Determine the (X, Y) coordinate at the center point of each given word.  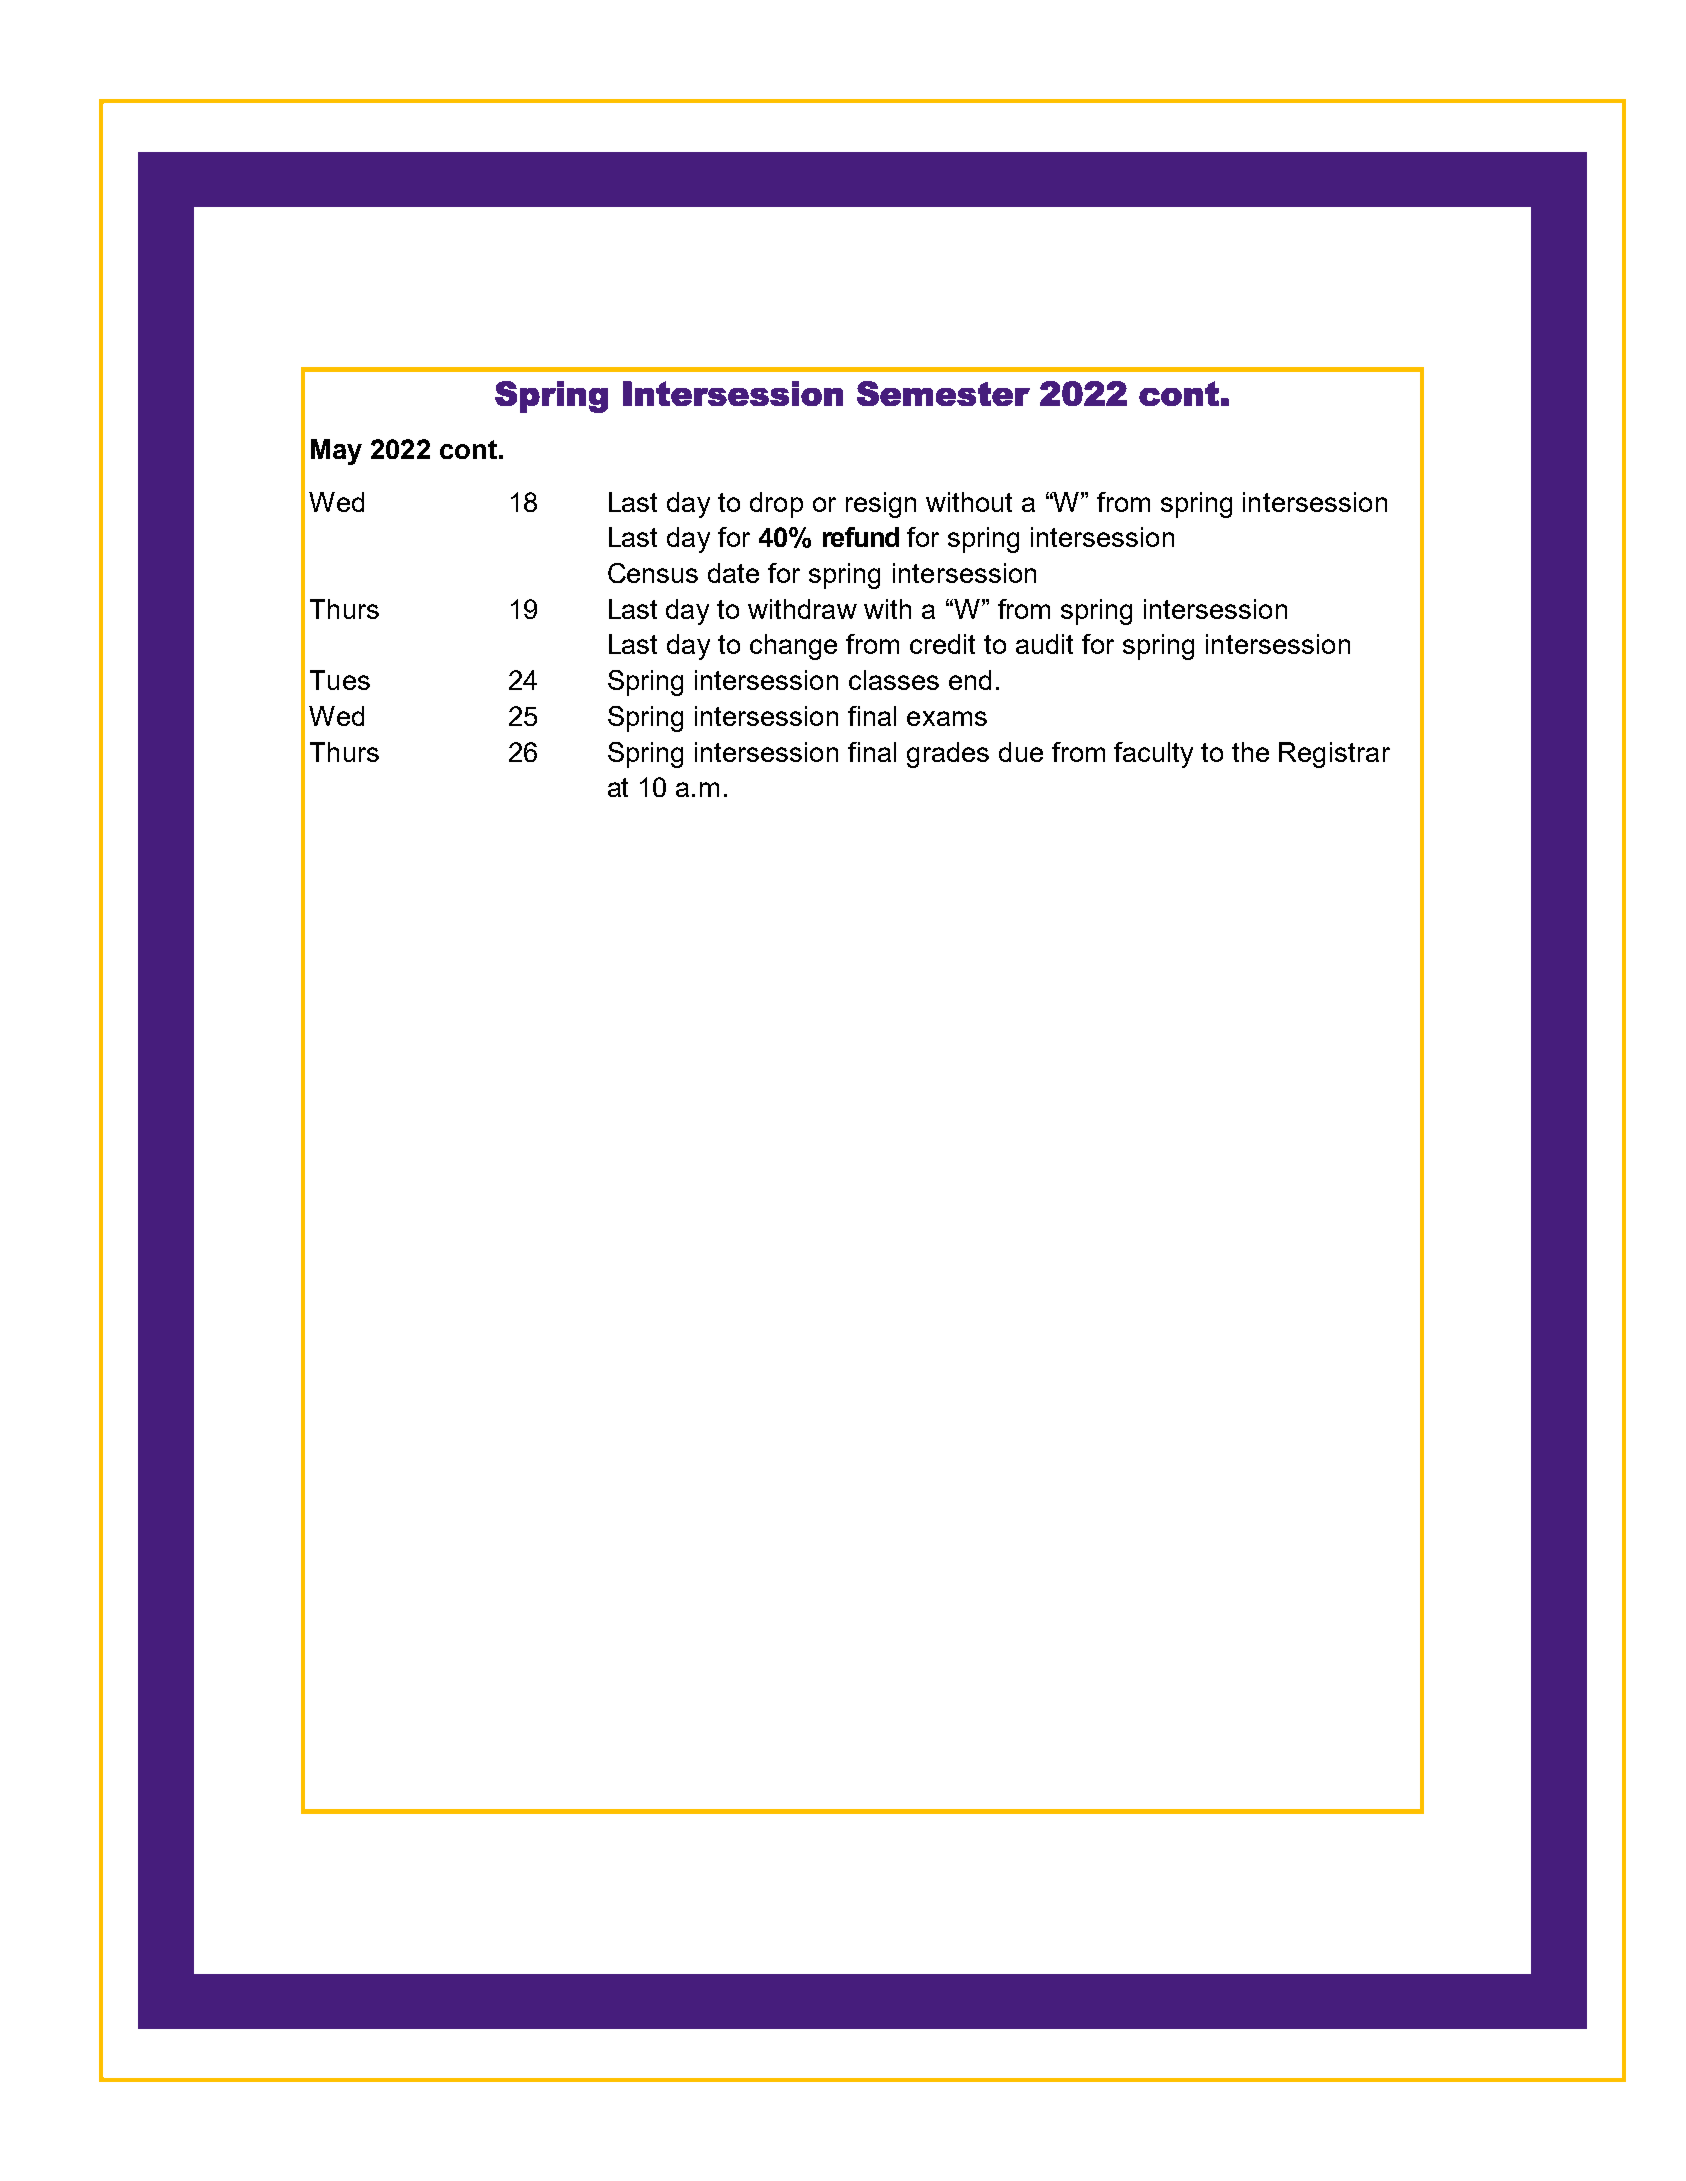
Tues (340, 680)
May (336, 452)
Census (653, 573)
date (733, 573)
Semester (943, 393)
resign (881, 505)
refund (861, 537)
